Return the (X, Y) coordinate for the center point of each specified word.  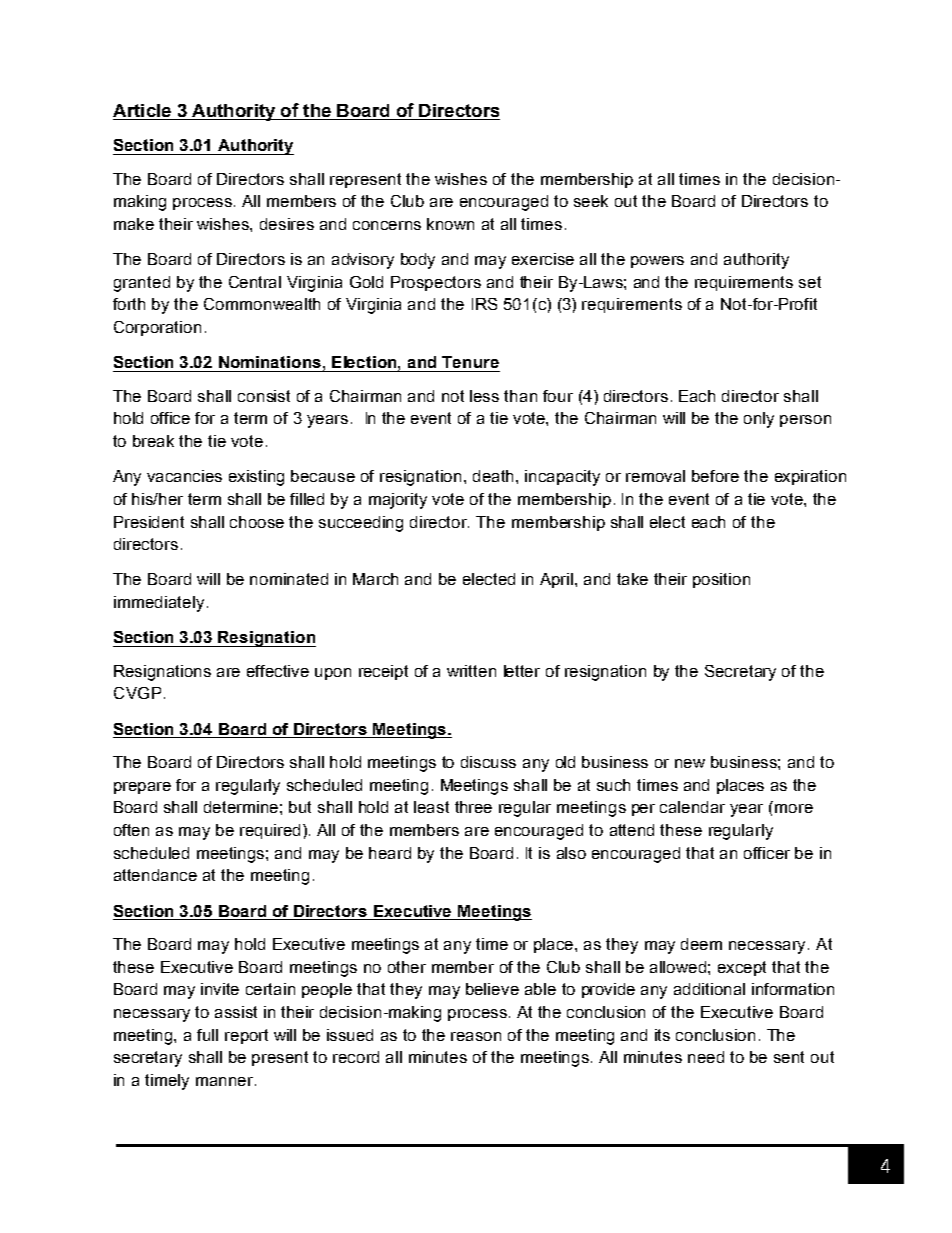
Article (143, 112)
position (721, 580)
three (473, 807)
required (272, 831)
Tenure (470, 362)
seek (591, 201)
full (207, 1035)
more (794, 808)
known (450, 224)
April (558, 580)
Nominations (270, 362)
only (759, 420)
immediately (159, 604)
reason (476, 1036)
